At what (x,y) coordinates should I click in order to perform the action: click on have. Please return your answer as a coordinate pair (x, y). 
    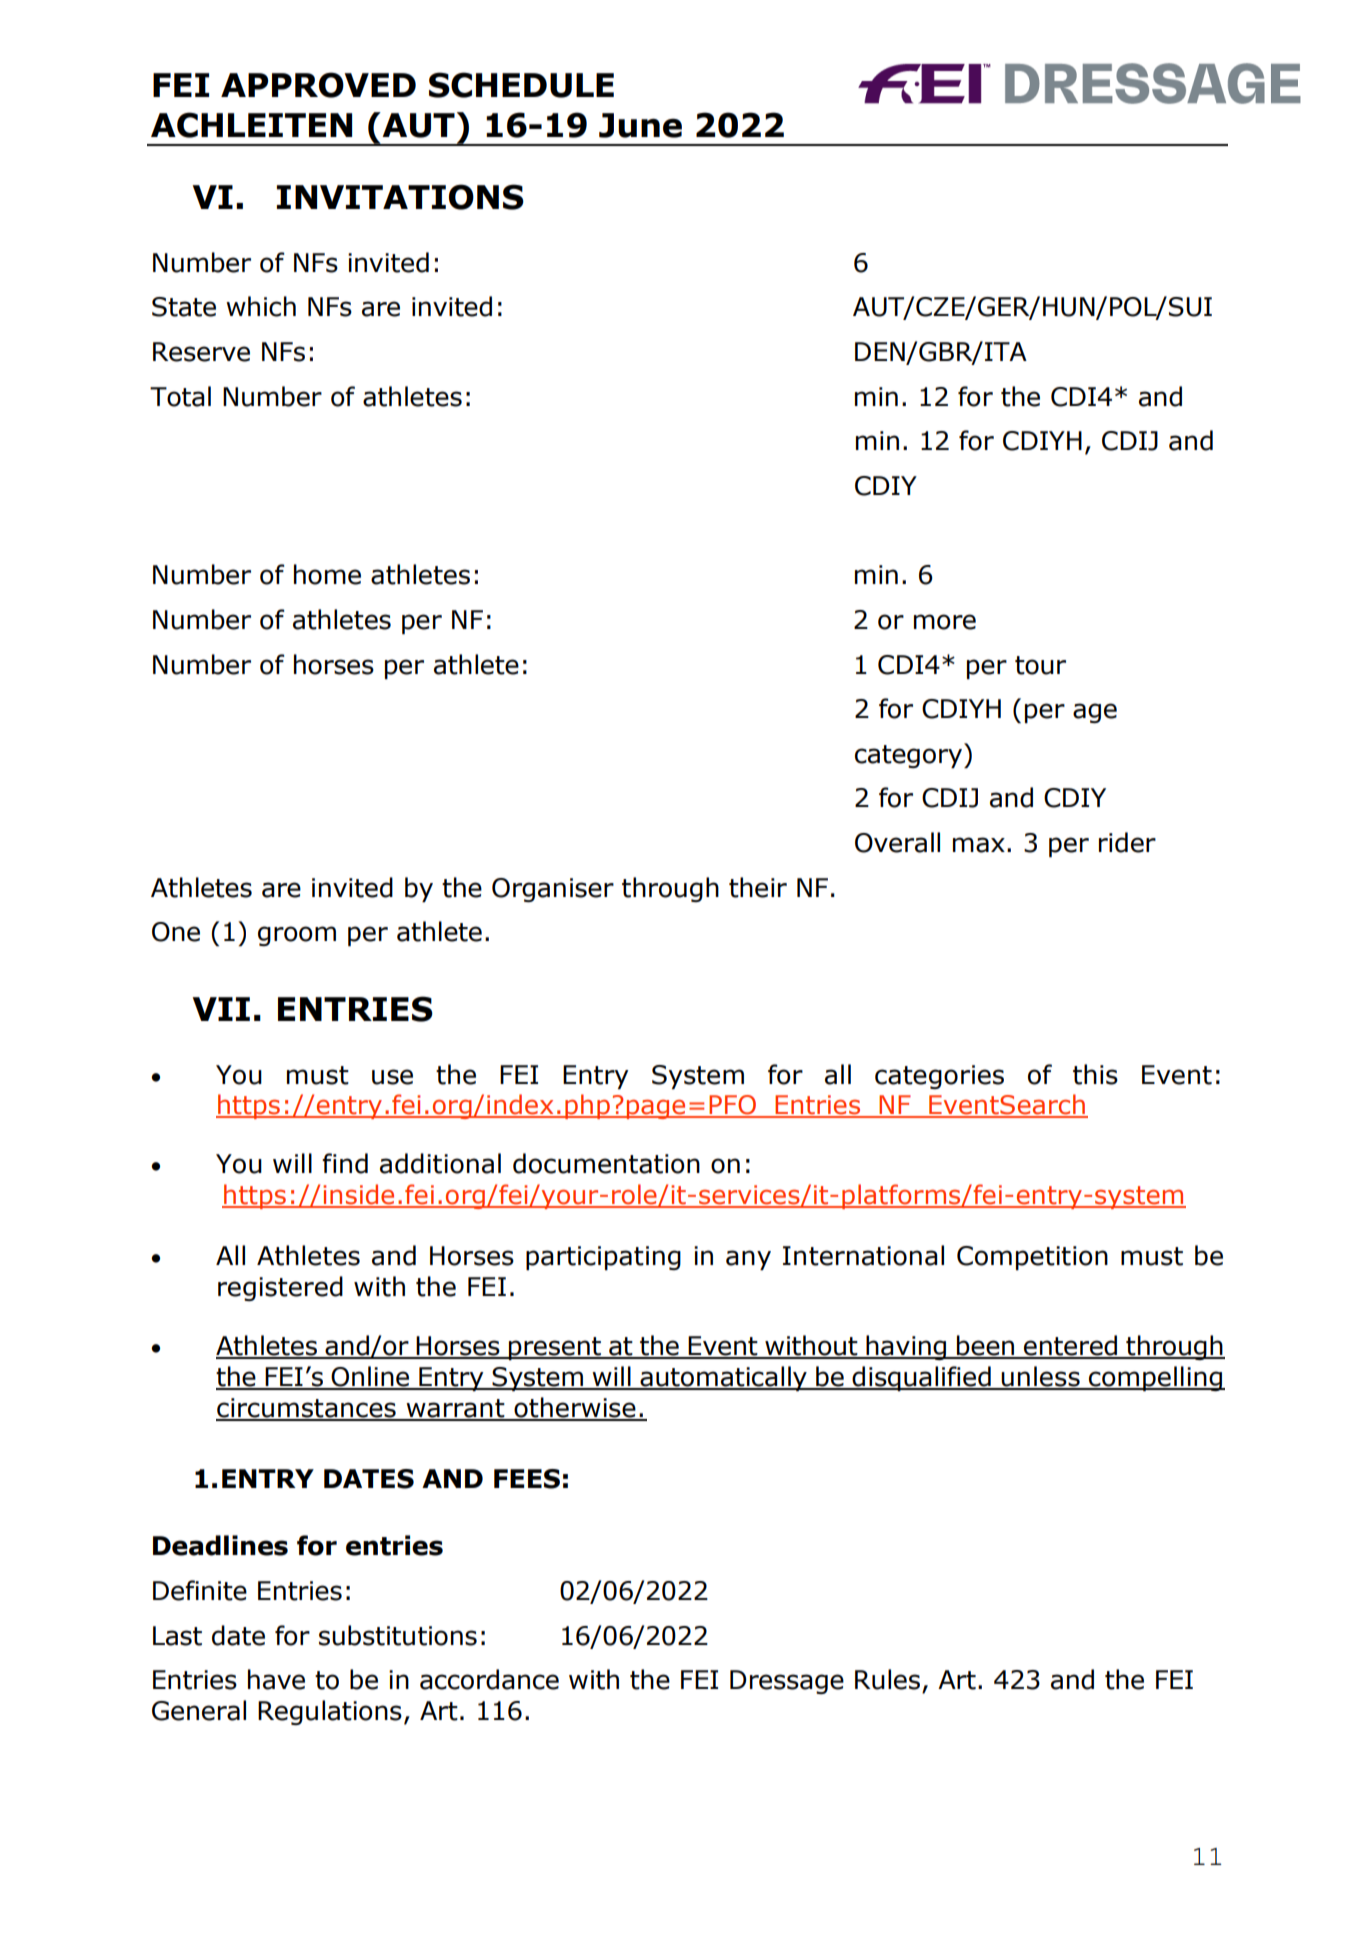
    Looking at the image, I should click on (276, 1679).
